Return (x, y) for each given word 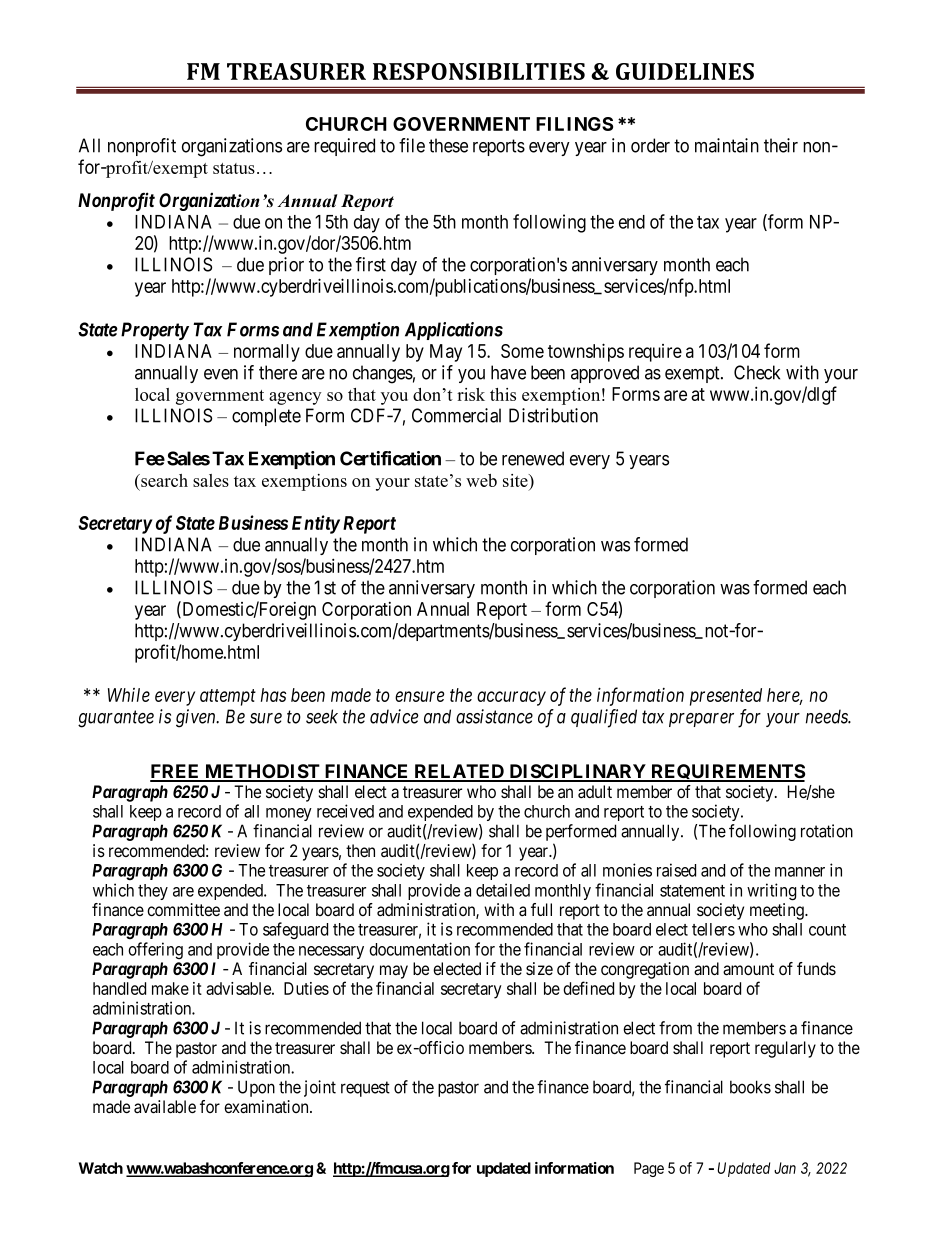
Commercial (456, 415)
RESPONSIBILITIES (479, 71)
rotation (827, 831)
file (412, 145)
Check (757, 372)
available (165, 1107)
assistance (494, 716)
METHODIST (262, 772)
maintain (727, 145)
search (163, 480)
